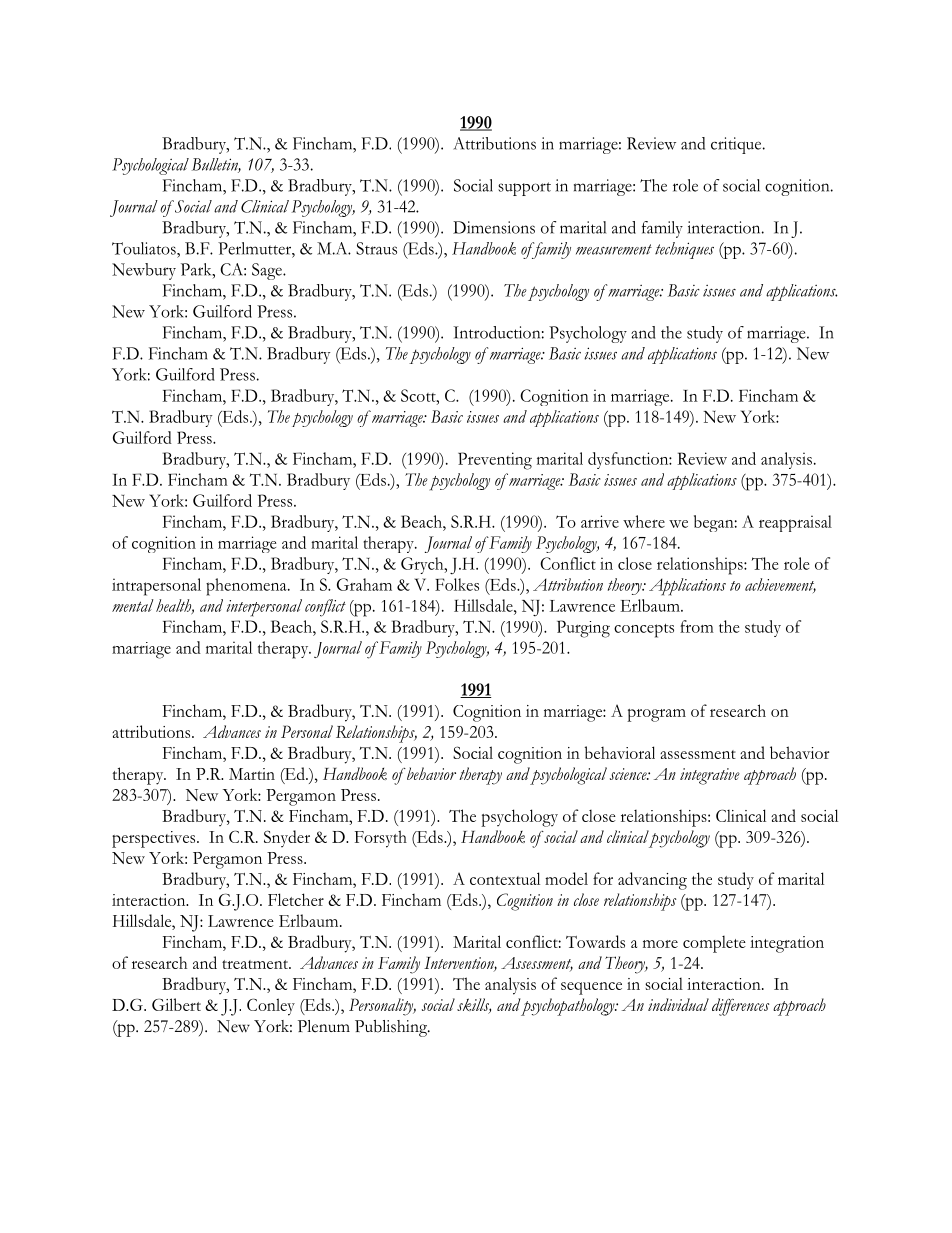 The width and height of the screenshot is (952, 1233). I want to click on integrative, so click(710, 776).
